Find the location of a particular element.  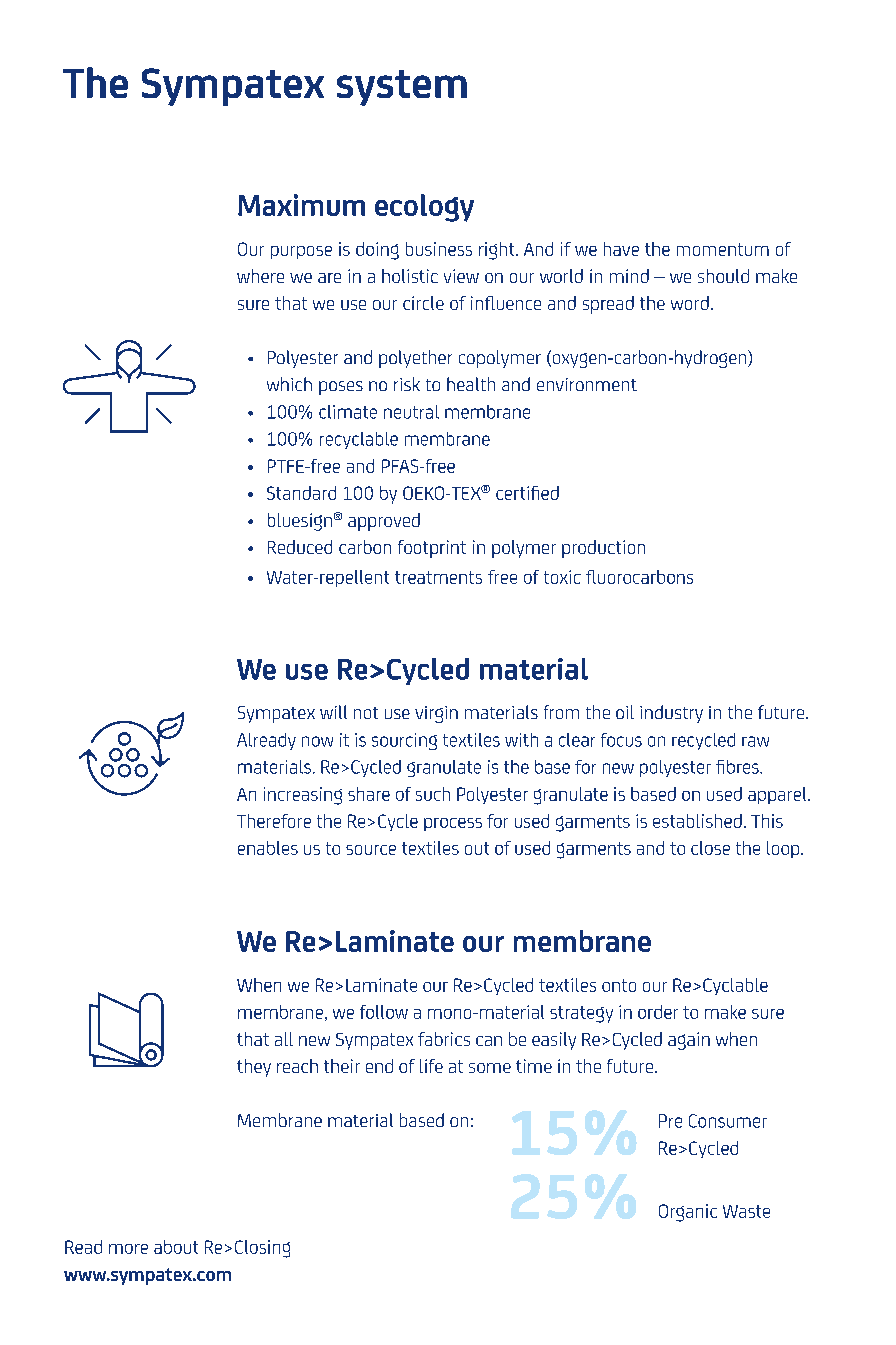

enables is located at coordinates (268, 848).
